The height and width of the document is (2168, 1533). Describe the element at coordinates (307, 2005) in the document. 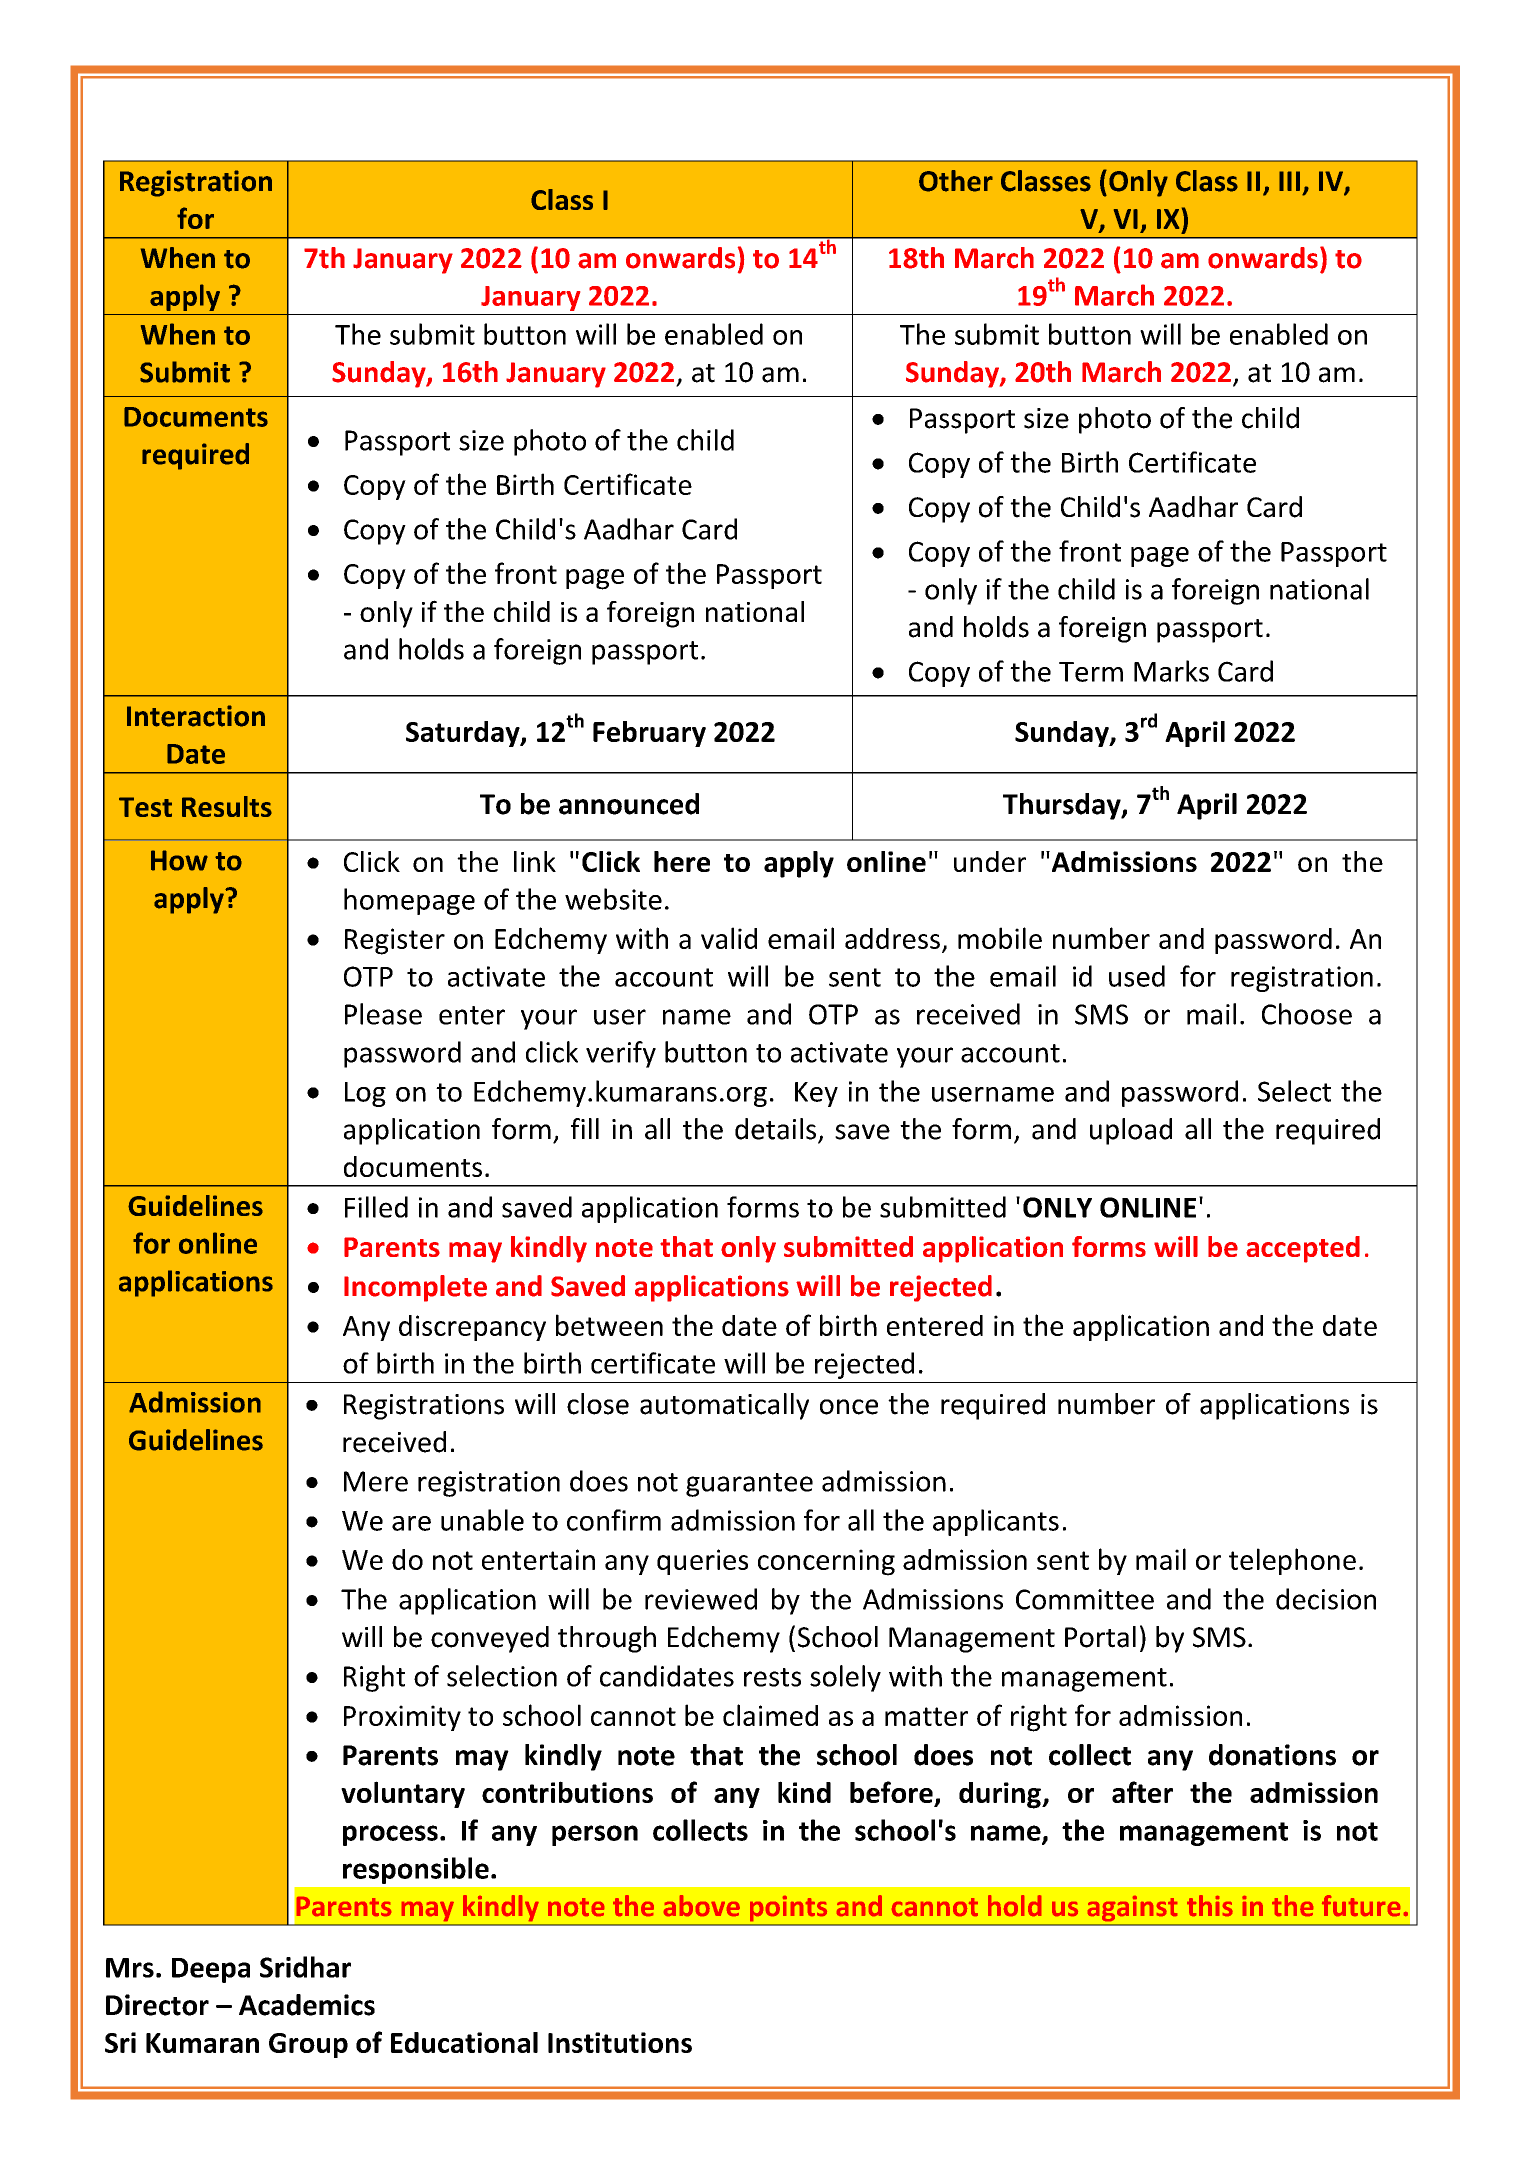

I see `Academics` at that location.
